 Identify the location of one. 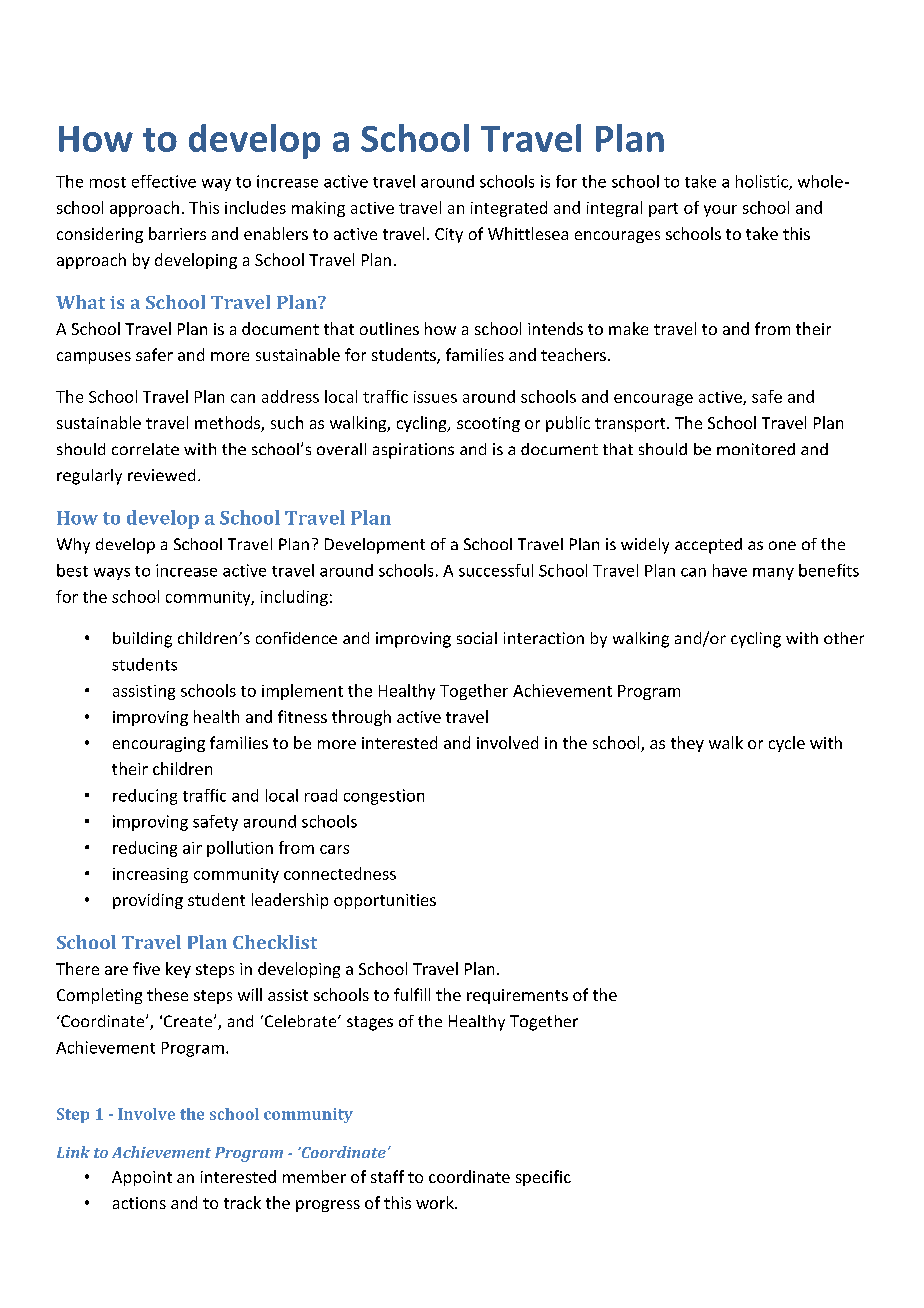
(782, 545).
